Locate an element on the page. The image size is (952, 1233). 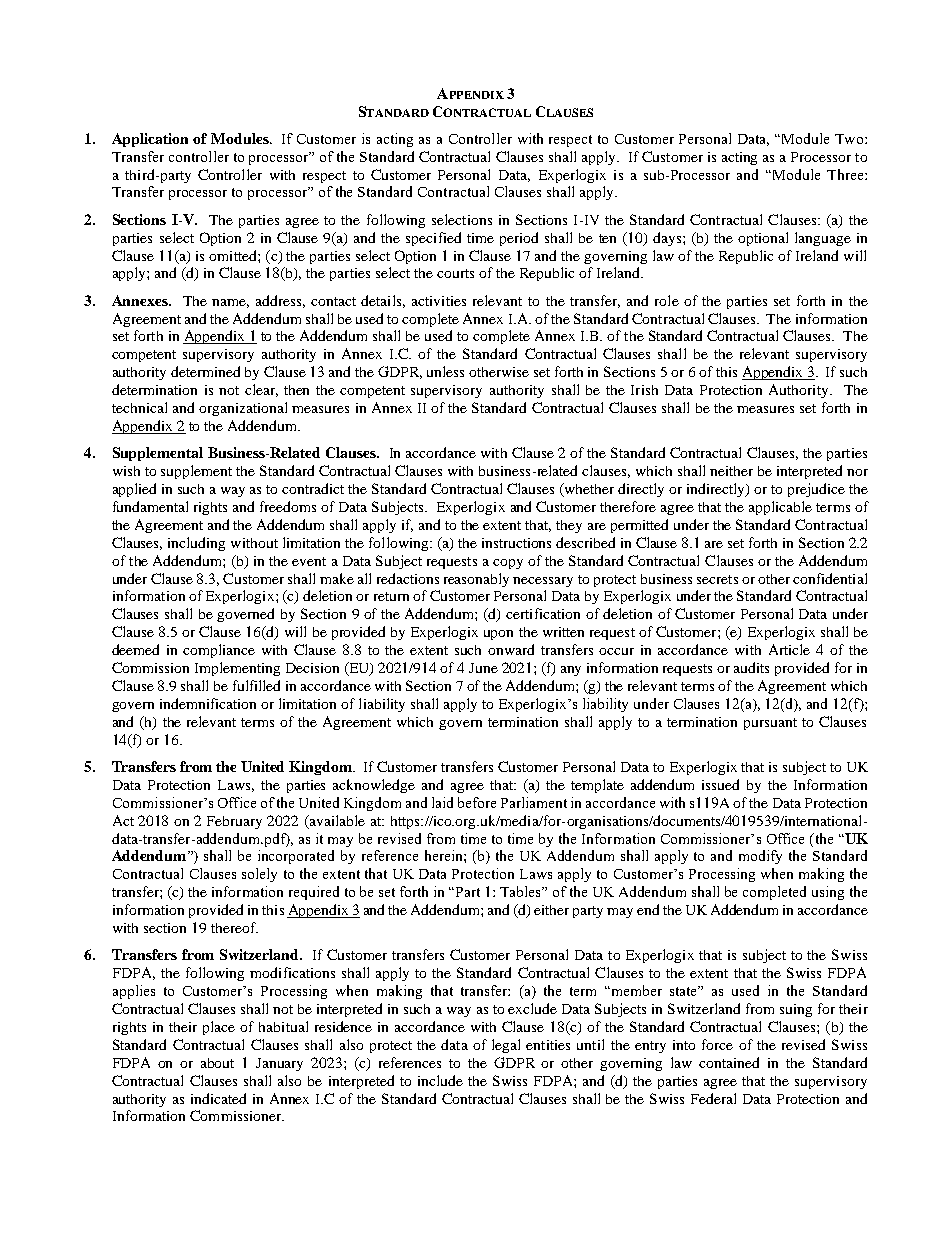
Article is located at coordinates (789, 649).
